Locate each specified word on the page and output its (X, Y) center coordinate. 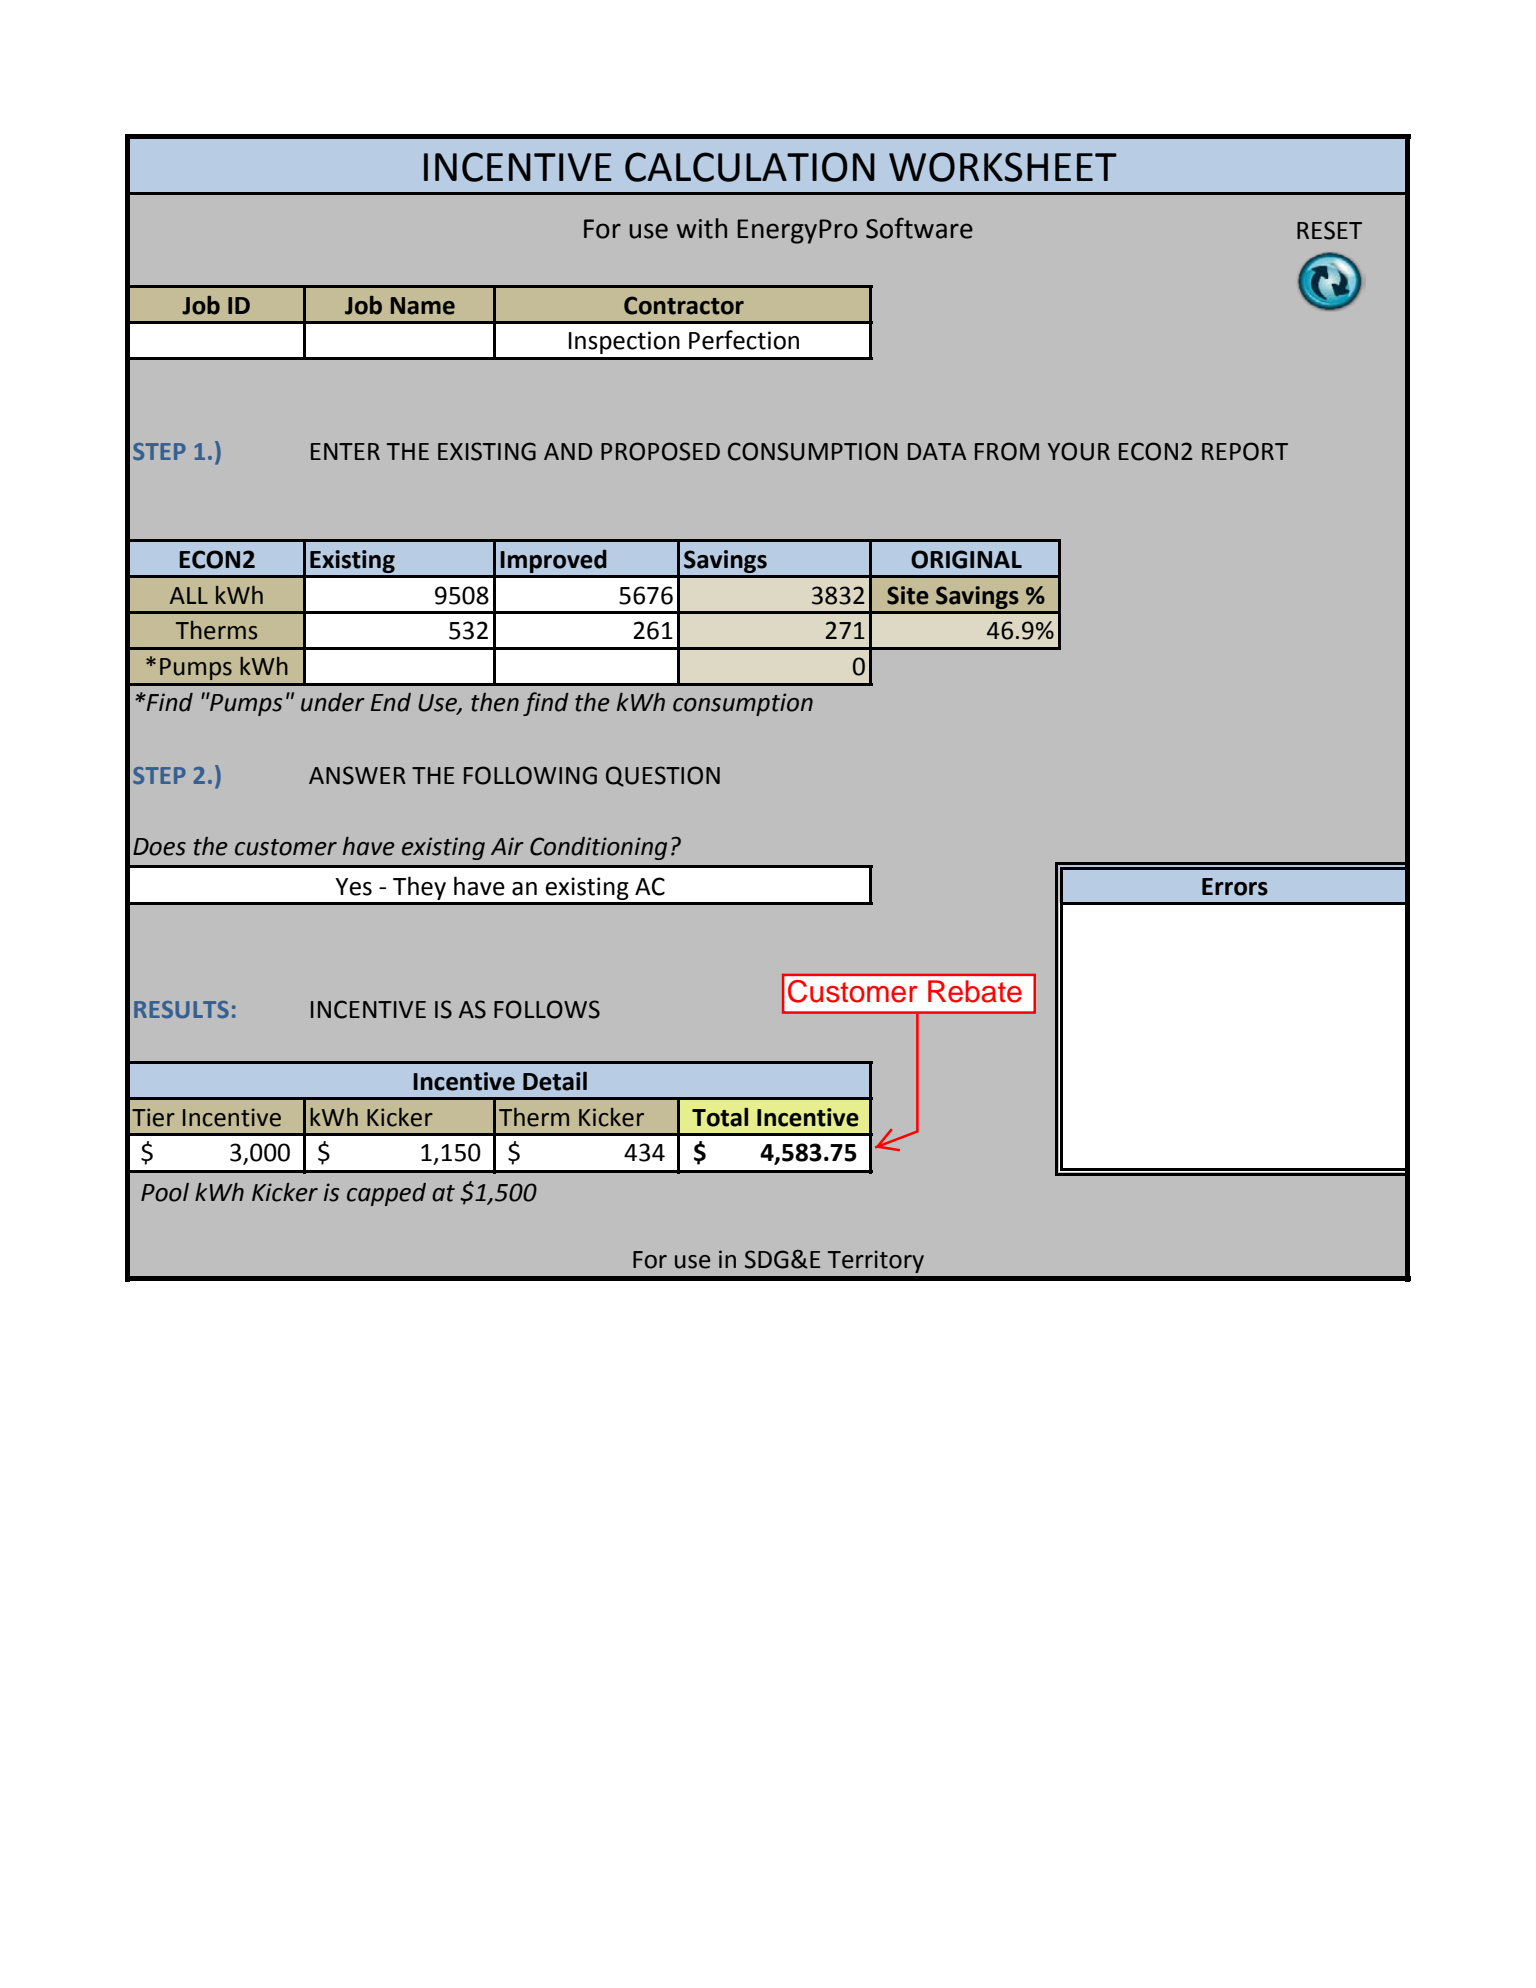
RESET (1329, 230)
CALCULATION (750, 167)
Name (423, 306)
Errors (1235, 887)
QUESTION (663, 776)
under (333, 702)
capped (386, 1194)
